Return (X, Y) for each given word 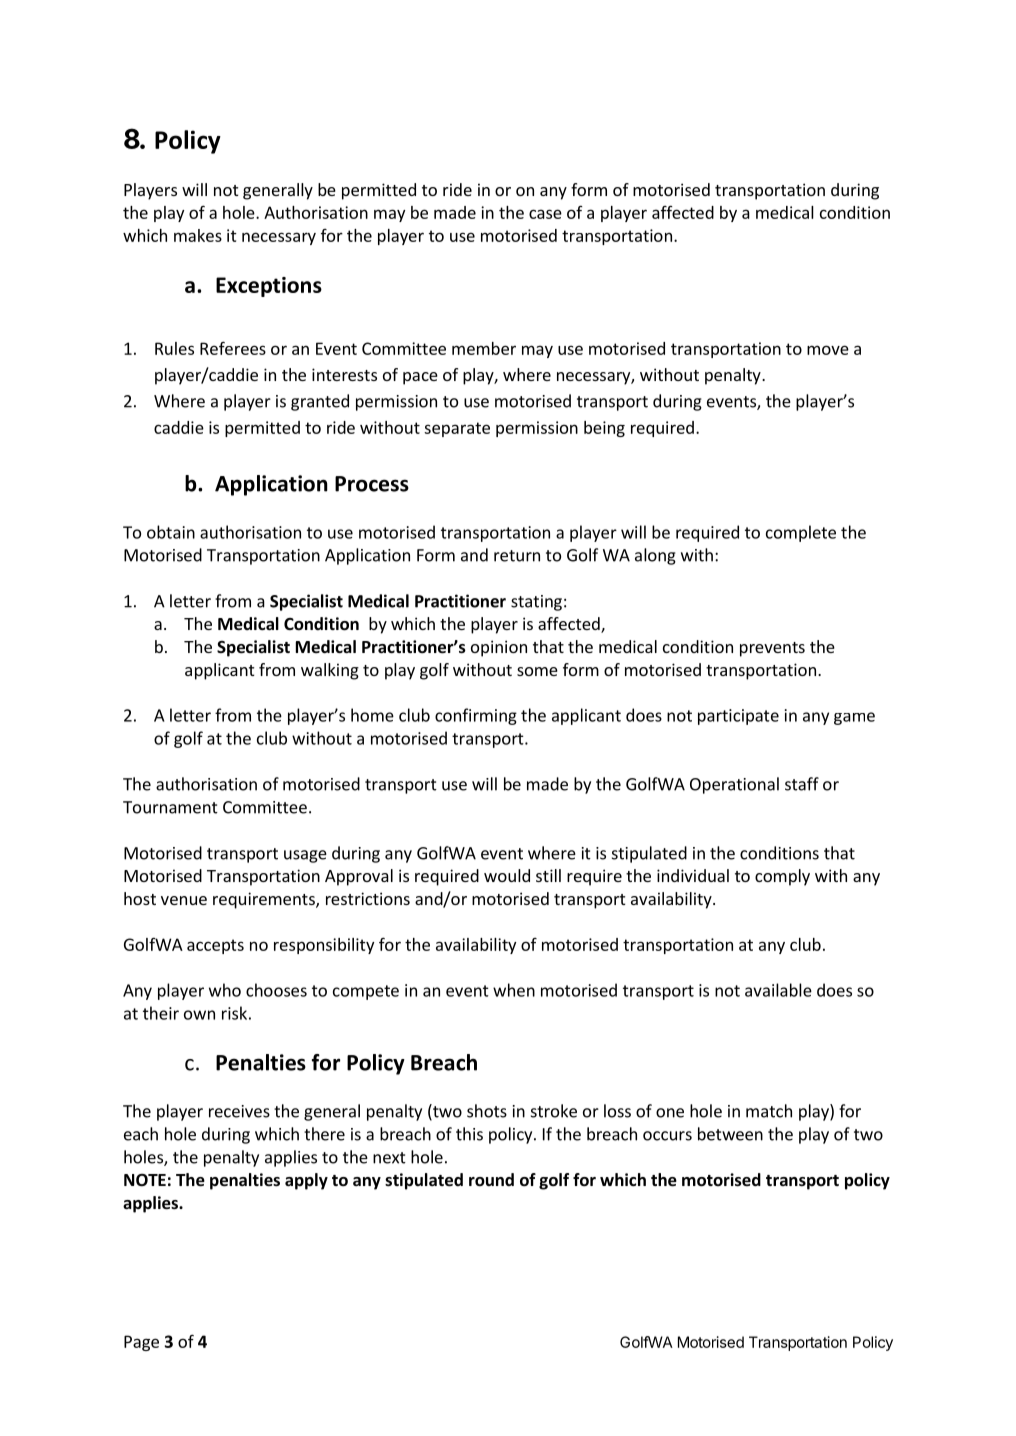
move (828, 350)
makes (198, 235)
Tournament (170, 807)
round (491, 1180)
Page (141, 1343)
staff (802, 784)
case (545, 214)
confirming (476, 716)
